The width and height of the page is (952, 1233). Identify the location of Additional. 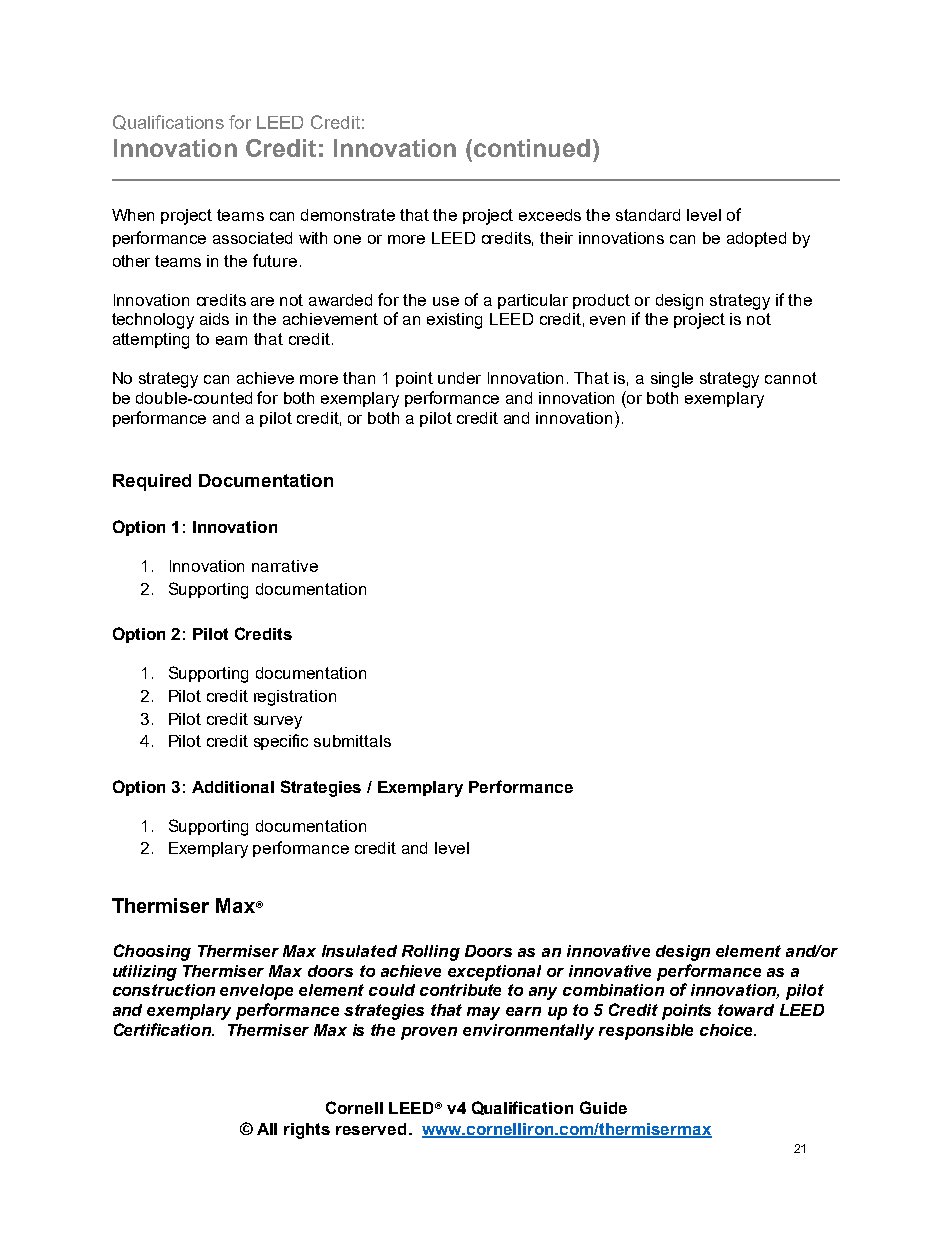
(233, 787).
